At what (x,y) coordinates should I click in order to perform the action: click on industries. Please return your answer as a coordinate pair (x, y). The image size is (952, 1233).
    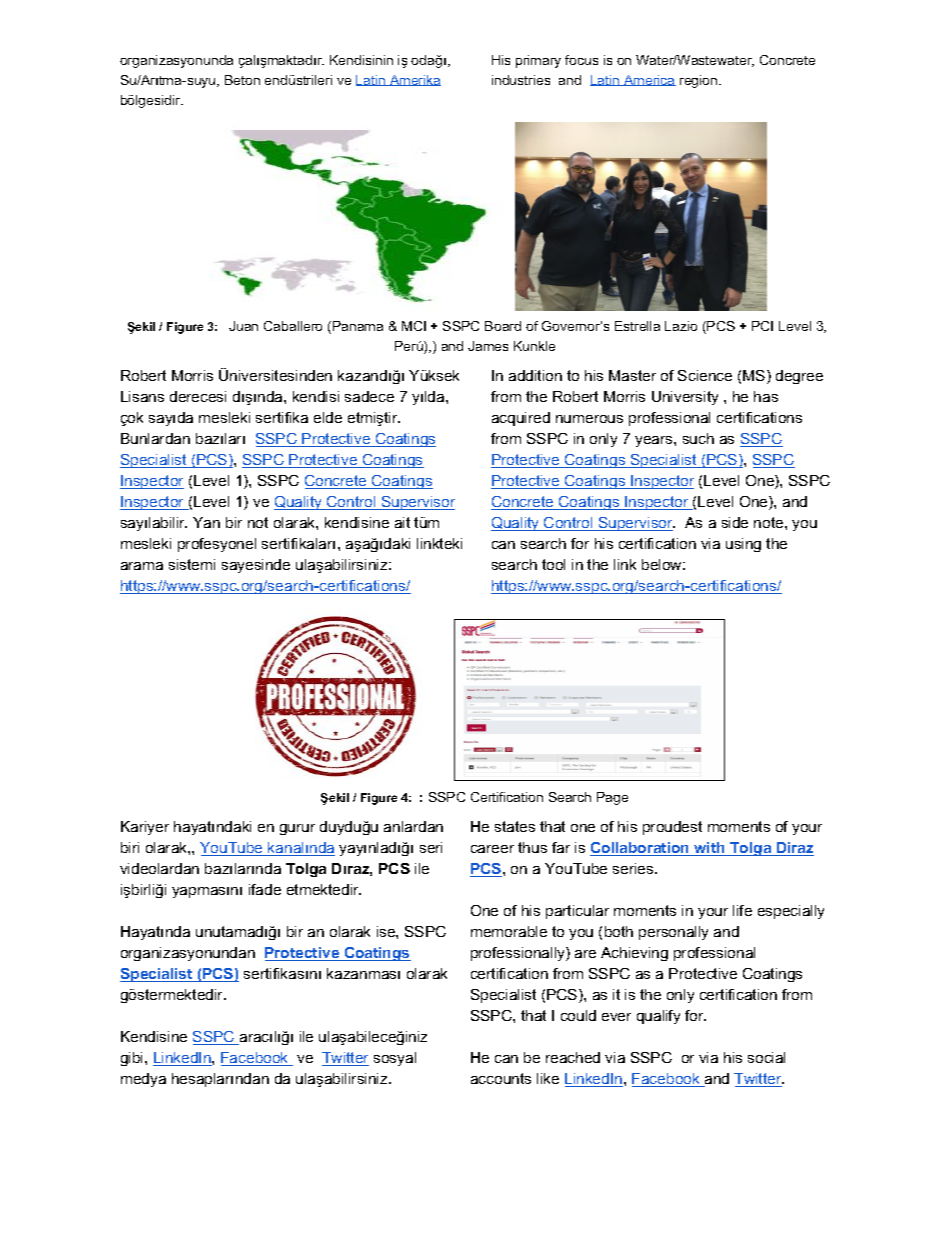
    Looking at the image, I should click on (521, 80).
